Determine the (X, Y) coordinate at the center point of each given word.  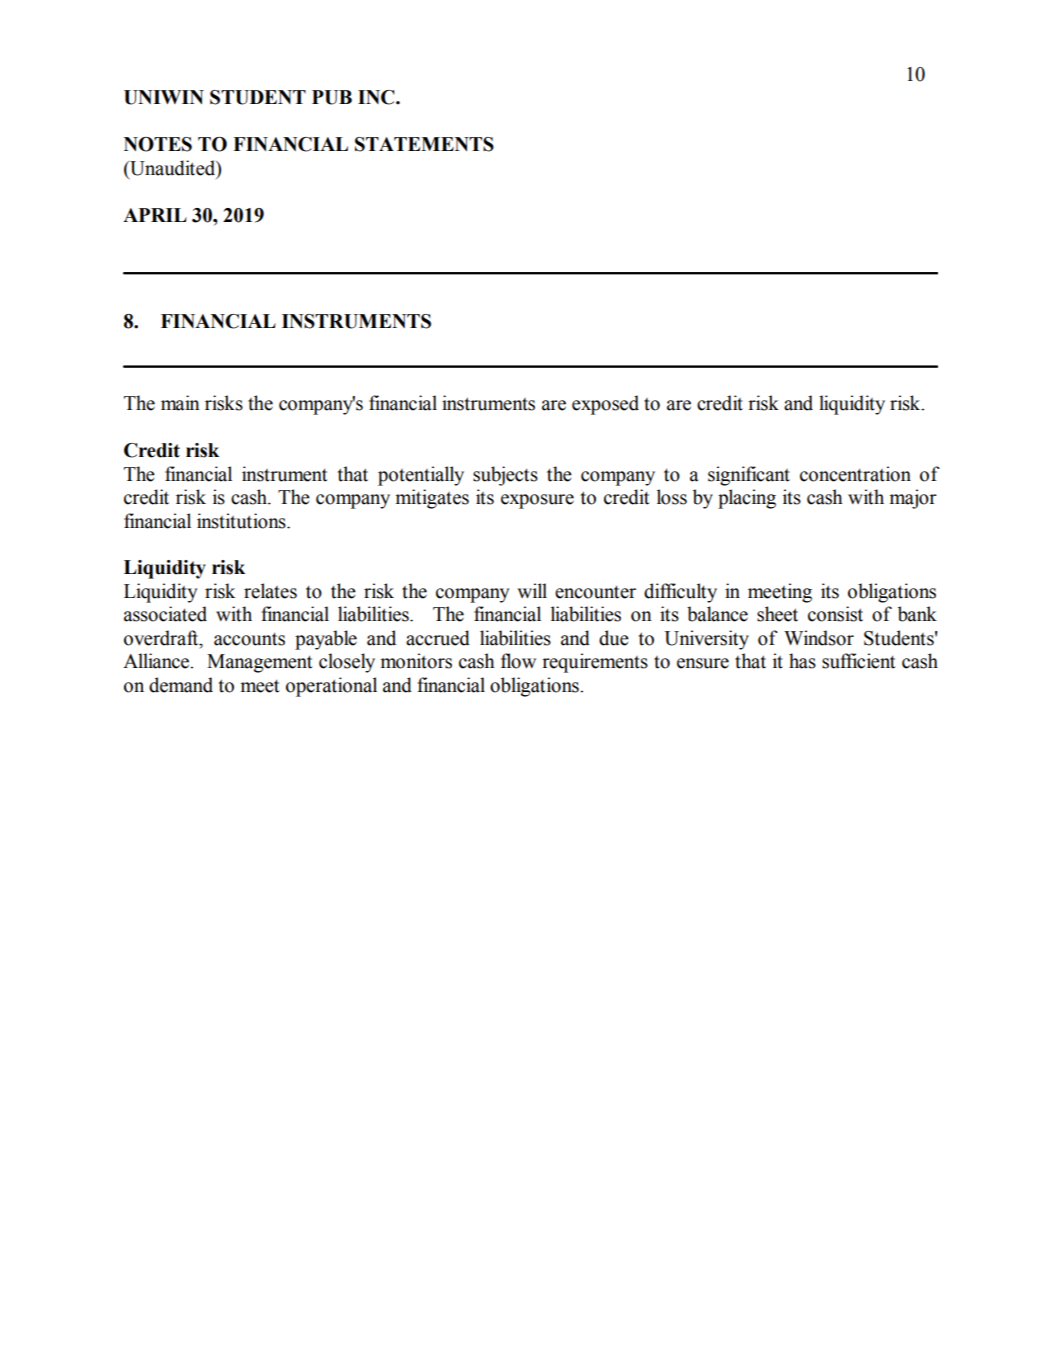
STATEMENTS (424, 144)
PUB (332, 97)
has (802, 661)
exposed (605, 405)
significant (749, 476)
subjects (505, 476)
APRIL (155, 215)
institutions (242, 521)
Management (259, 663)
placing (747, 499)
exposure (537, 501)
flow (518, 661)
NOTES (158, 144)
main (180, 403)
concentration (855, 474)
